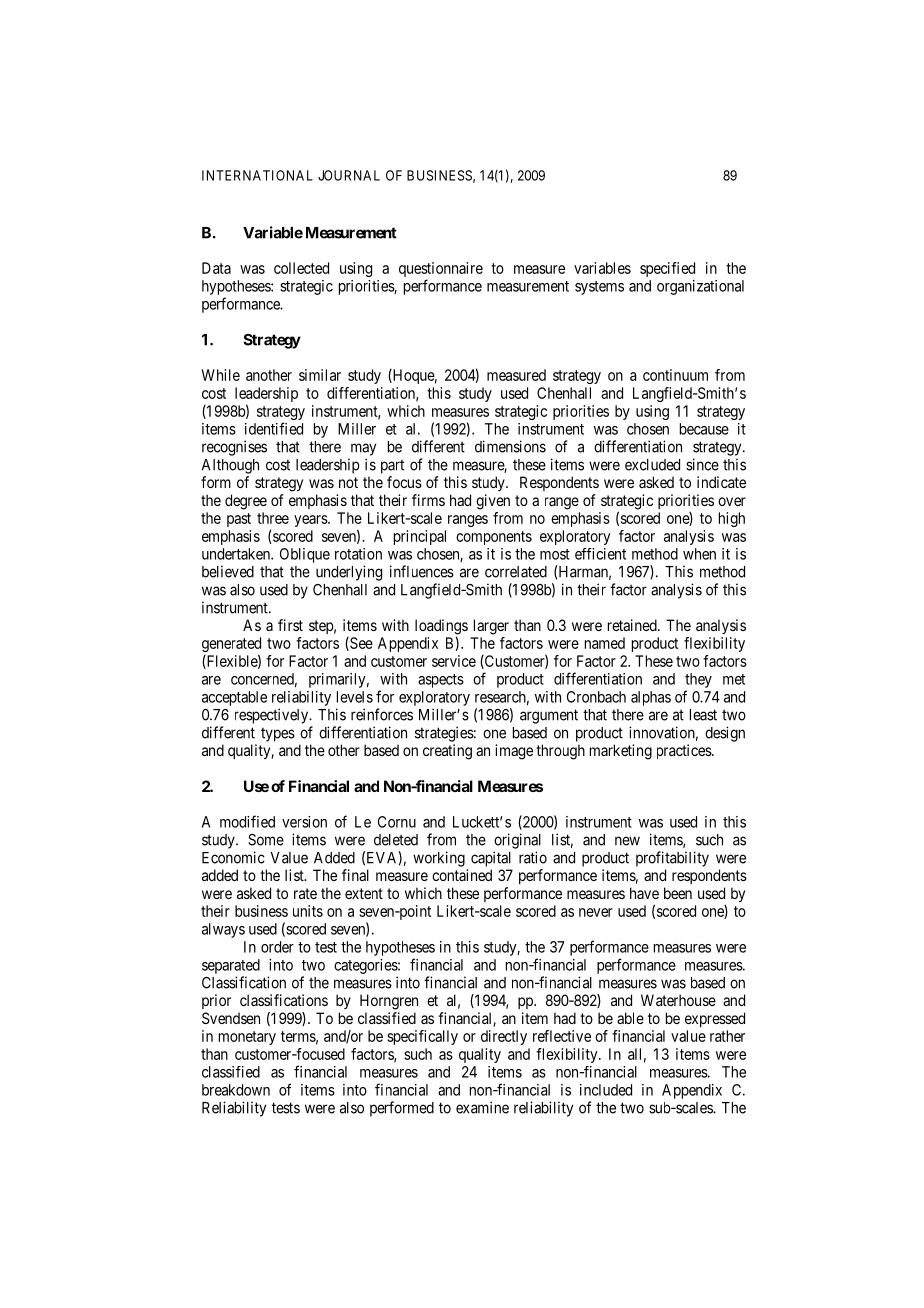 Image resolution: width=924 pixels, height=1308 pixels. I want to click on specified, so click(667, 269).
